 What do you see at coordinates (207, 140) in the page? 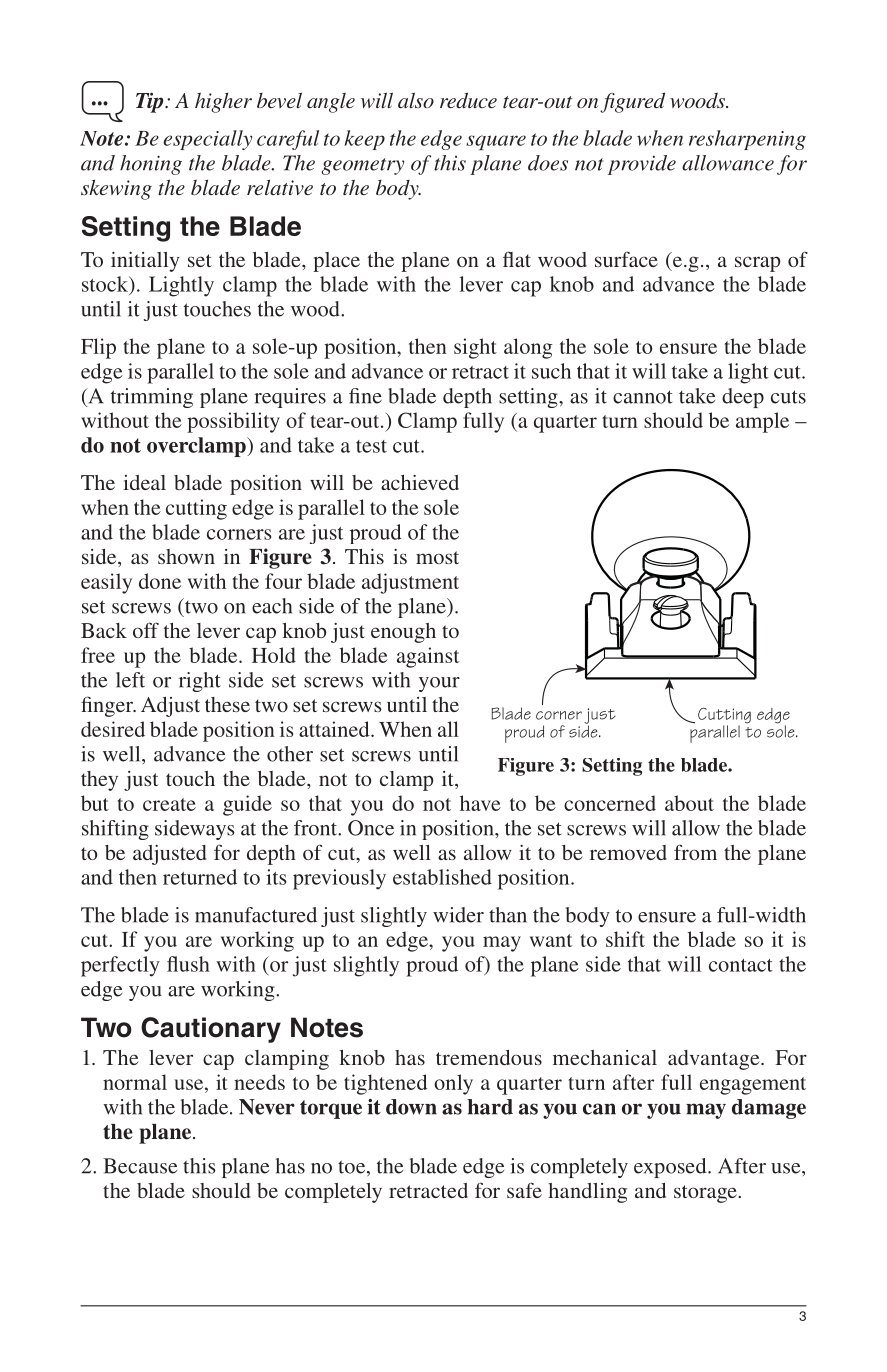
I see `especially` at bounding box center [207, 140].
